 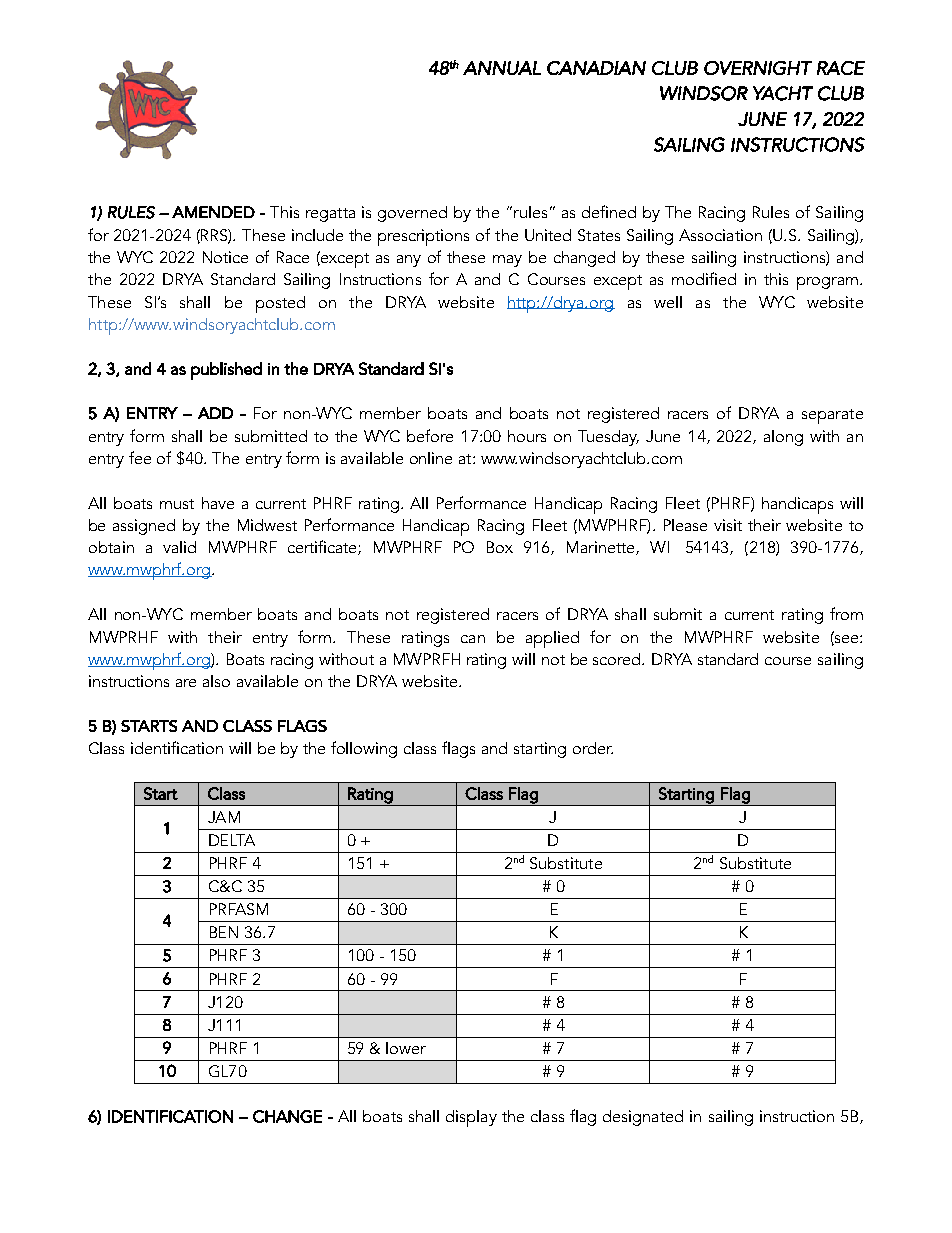 I want to click on from, so click(x=846, y=613).
